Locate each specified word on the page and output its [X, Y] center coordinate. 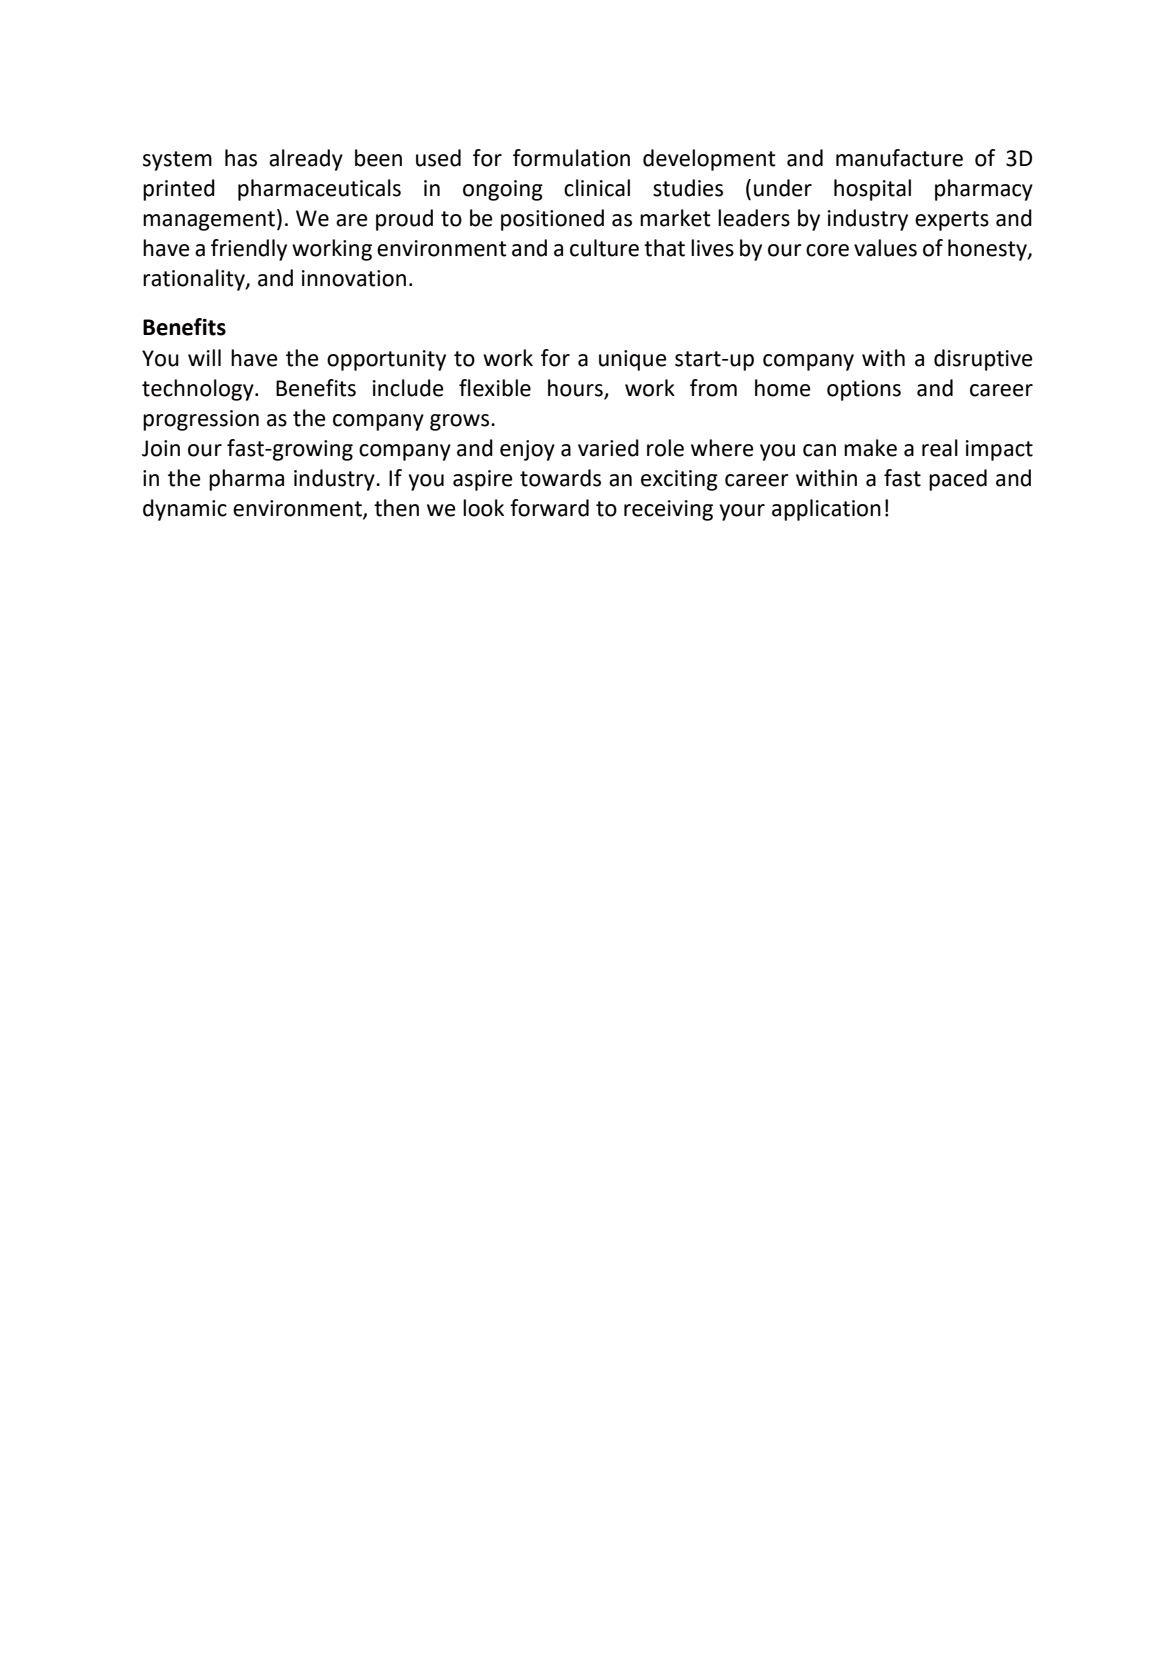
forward [549, 508]
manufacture [899, 158]
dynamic [185, 510]
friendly [249, 250]
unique [633, 360]
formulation [571, 158]
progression [201, 420]
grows [461, 422]
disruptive [983, 360]
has [241, 158]
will [204, 357]
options [864, 390]
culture [604, 248]
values [885, 248]
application [826, 510]
